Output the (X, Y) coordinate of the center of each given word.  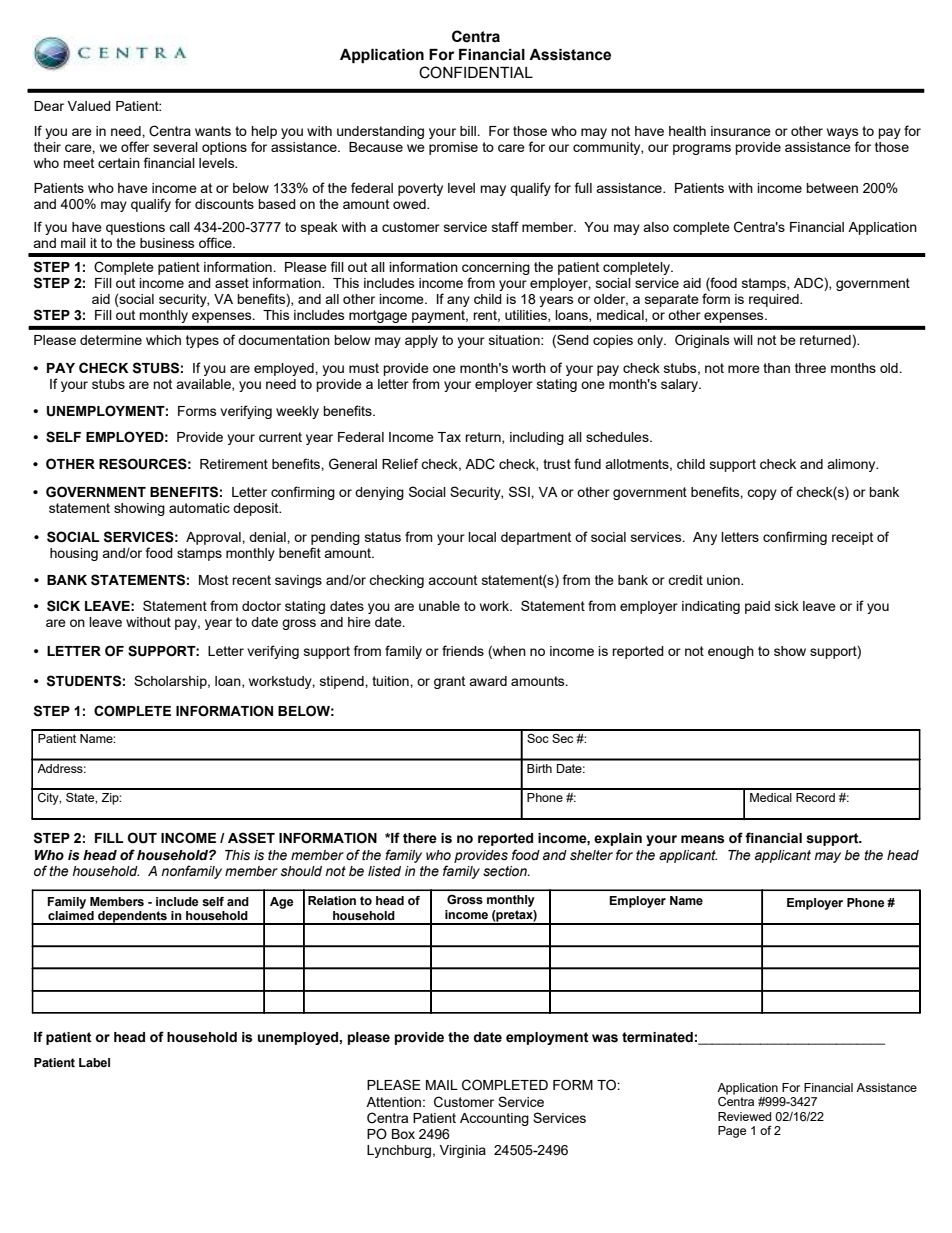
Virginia (463, 1151)
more (744, 369)
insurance (741, 131)
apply (421, 341)
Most (213, 580)
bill (469, 131)
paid (757, 607)
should (301, 871)
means (702, 839)
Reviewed (744, 1116)
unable (439, 606)
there (420, 838)
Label (94, 1062)
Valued (89, 106)
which (163, 340)
